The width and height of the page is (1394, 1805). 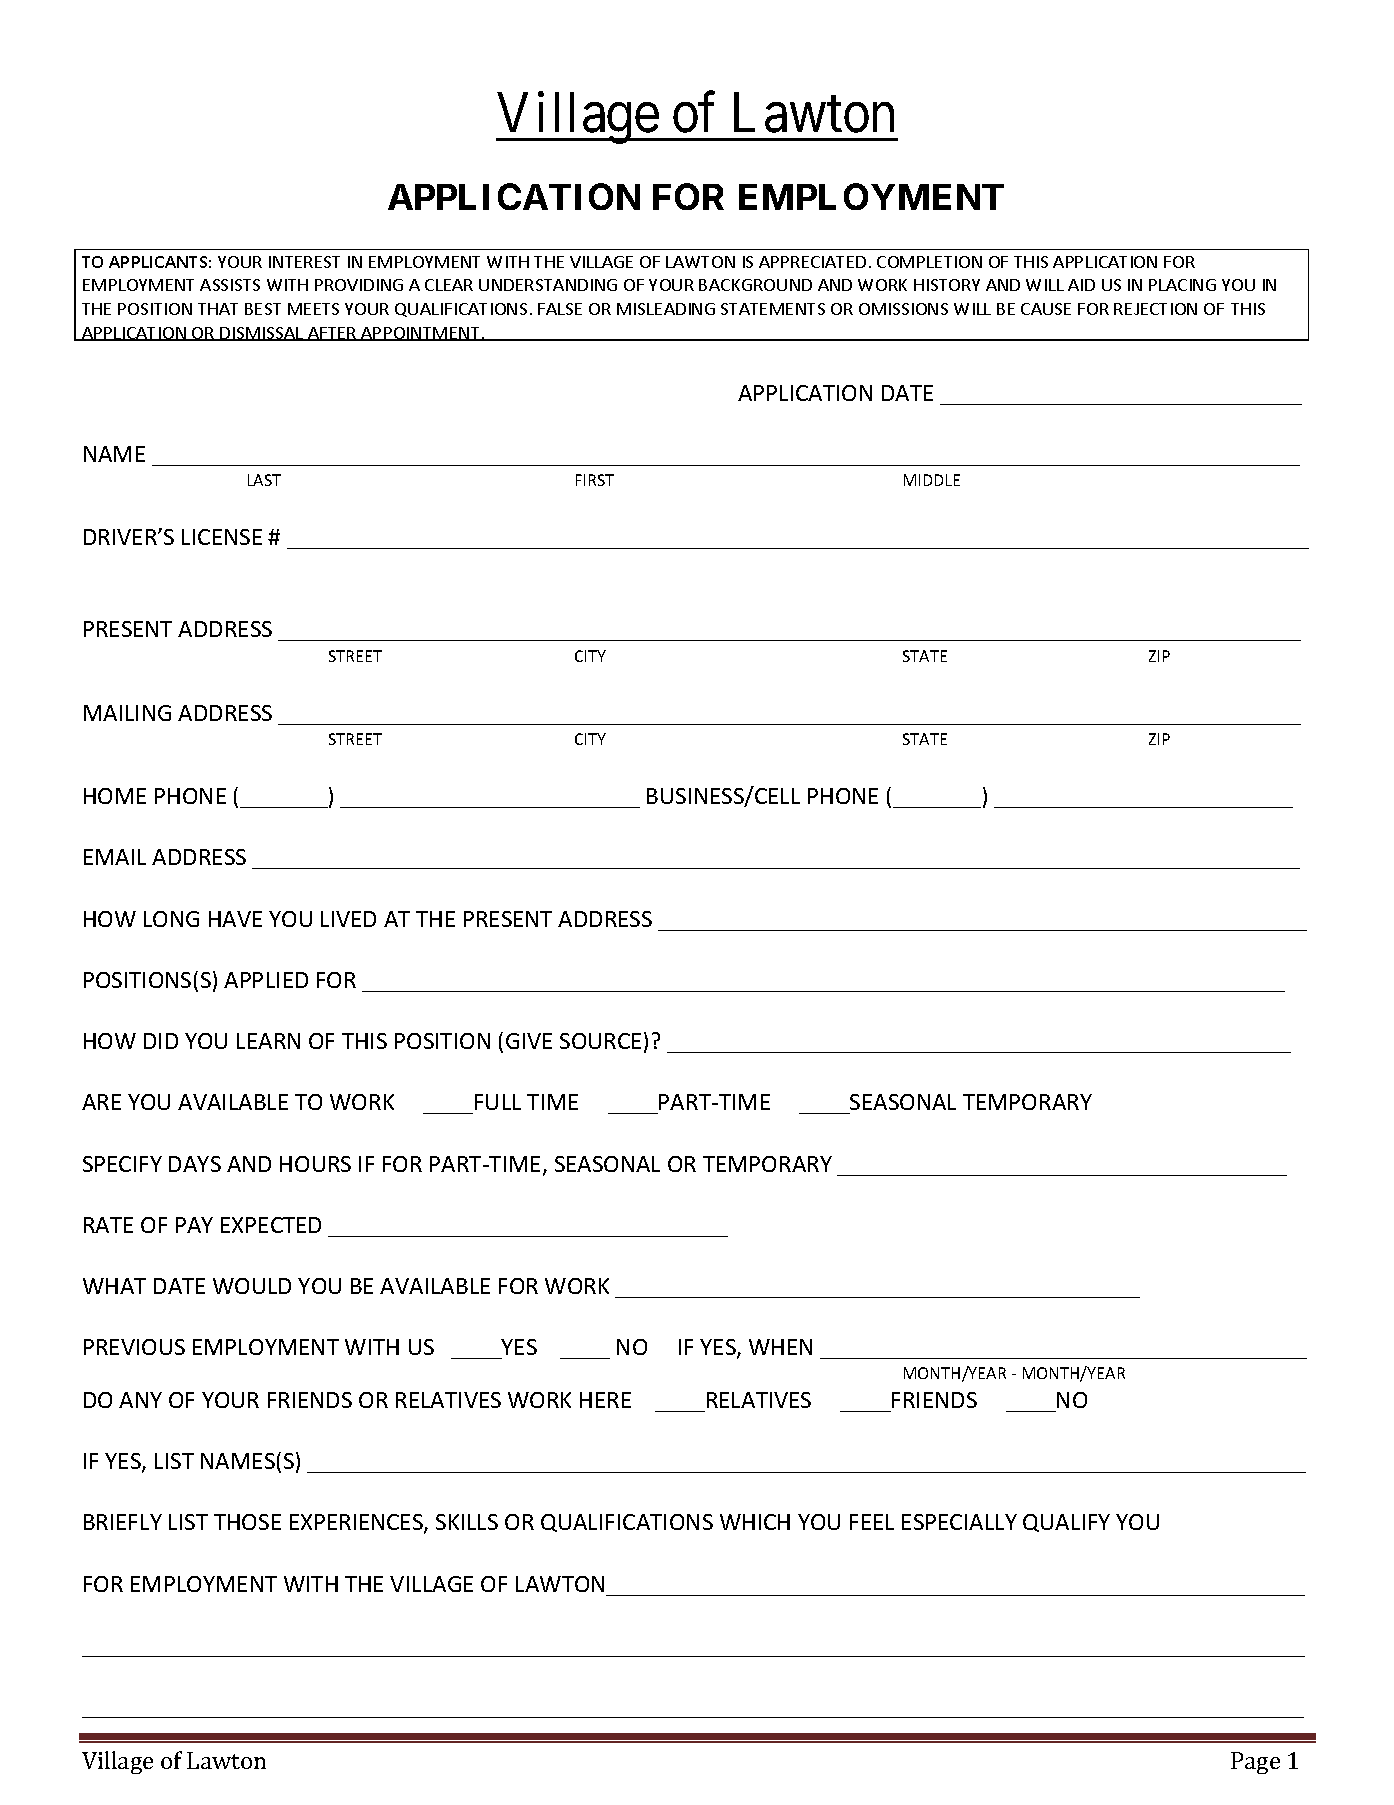 I want to click on ESPECIALLY, so click(x=959, y=1522).
